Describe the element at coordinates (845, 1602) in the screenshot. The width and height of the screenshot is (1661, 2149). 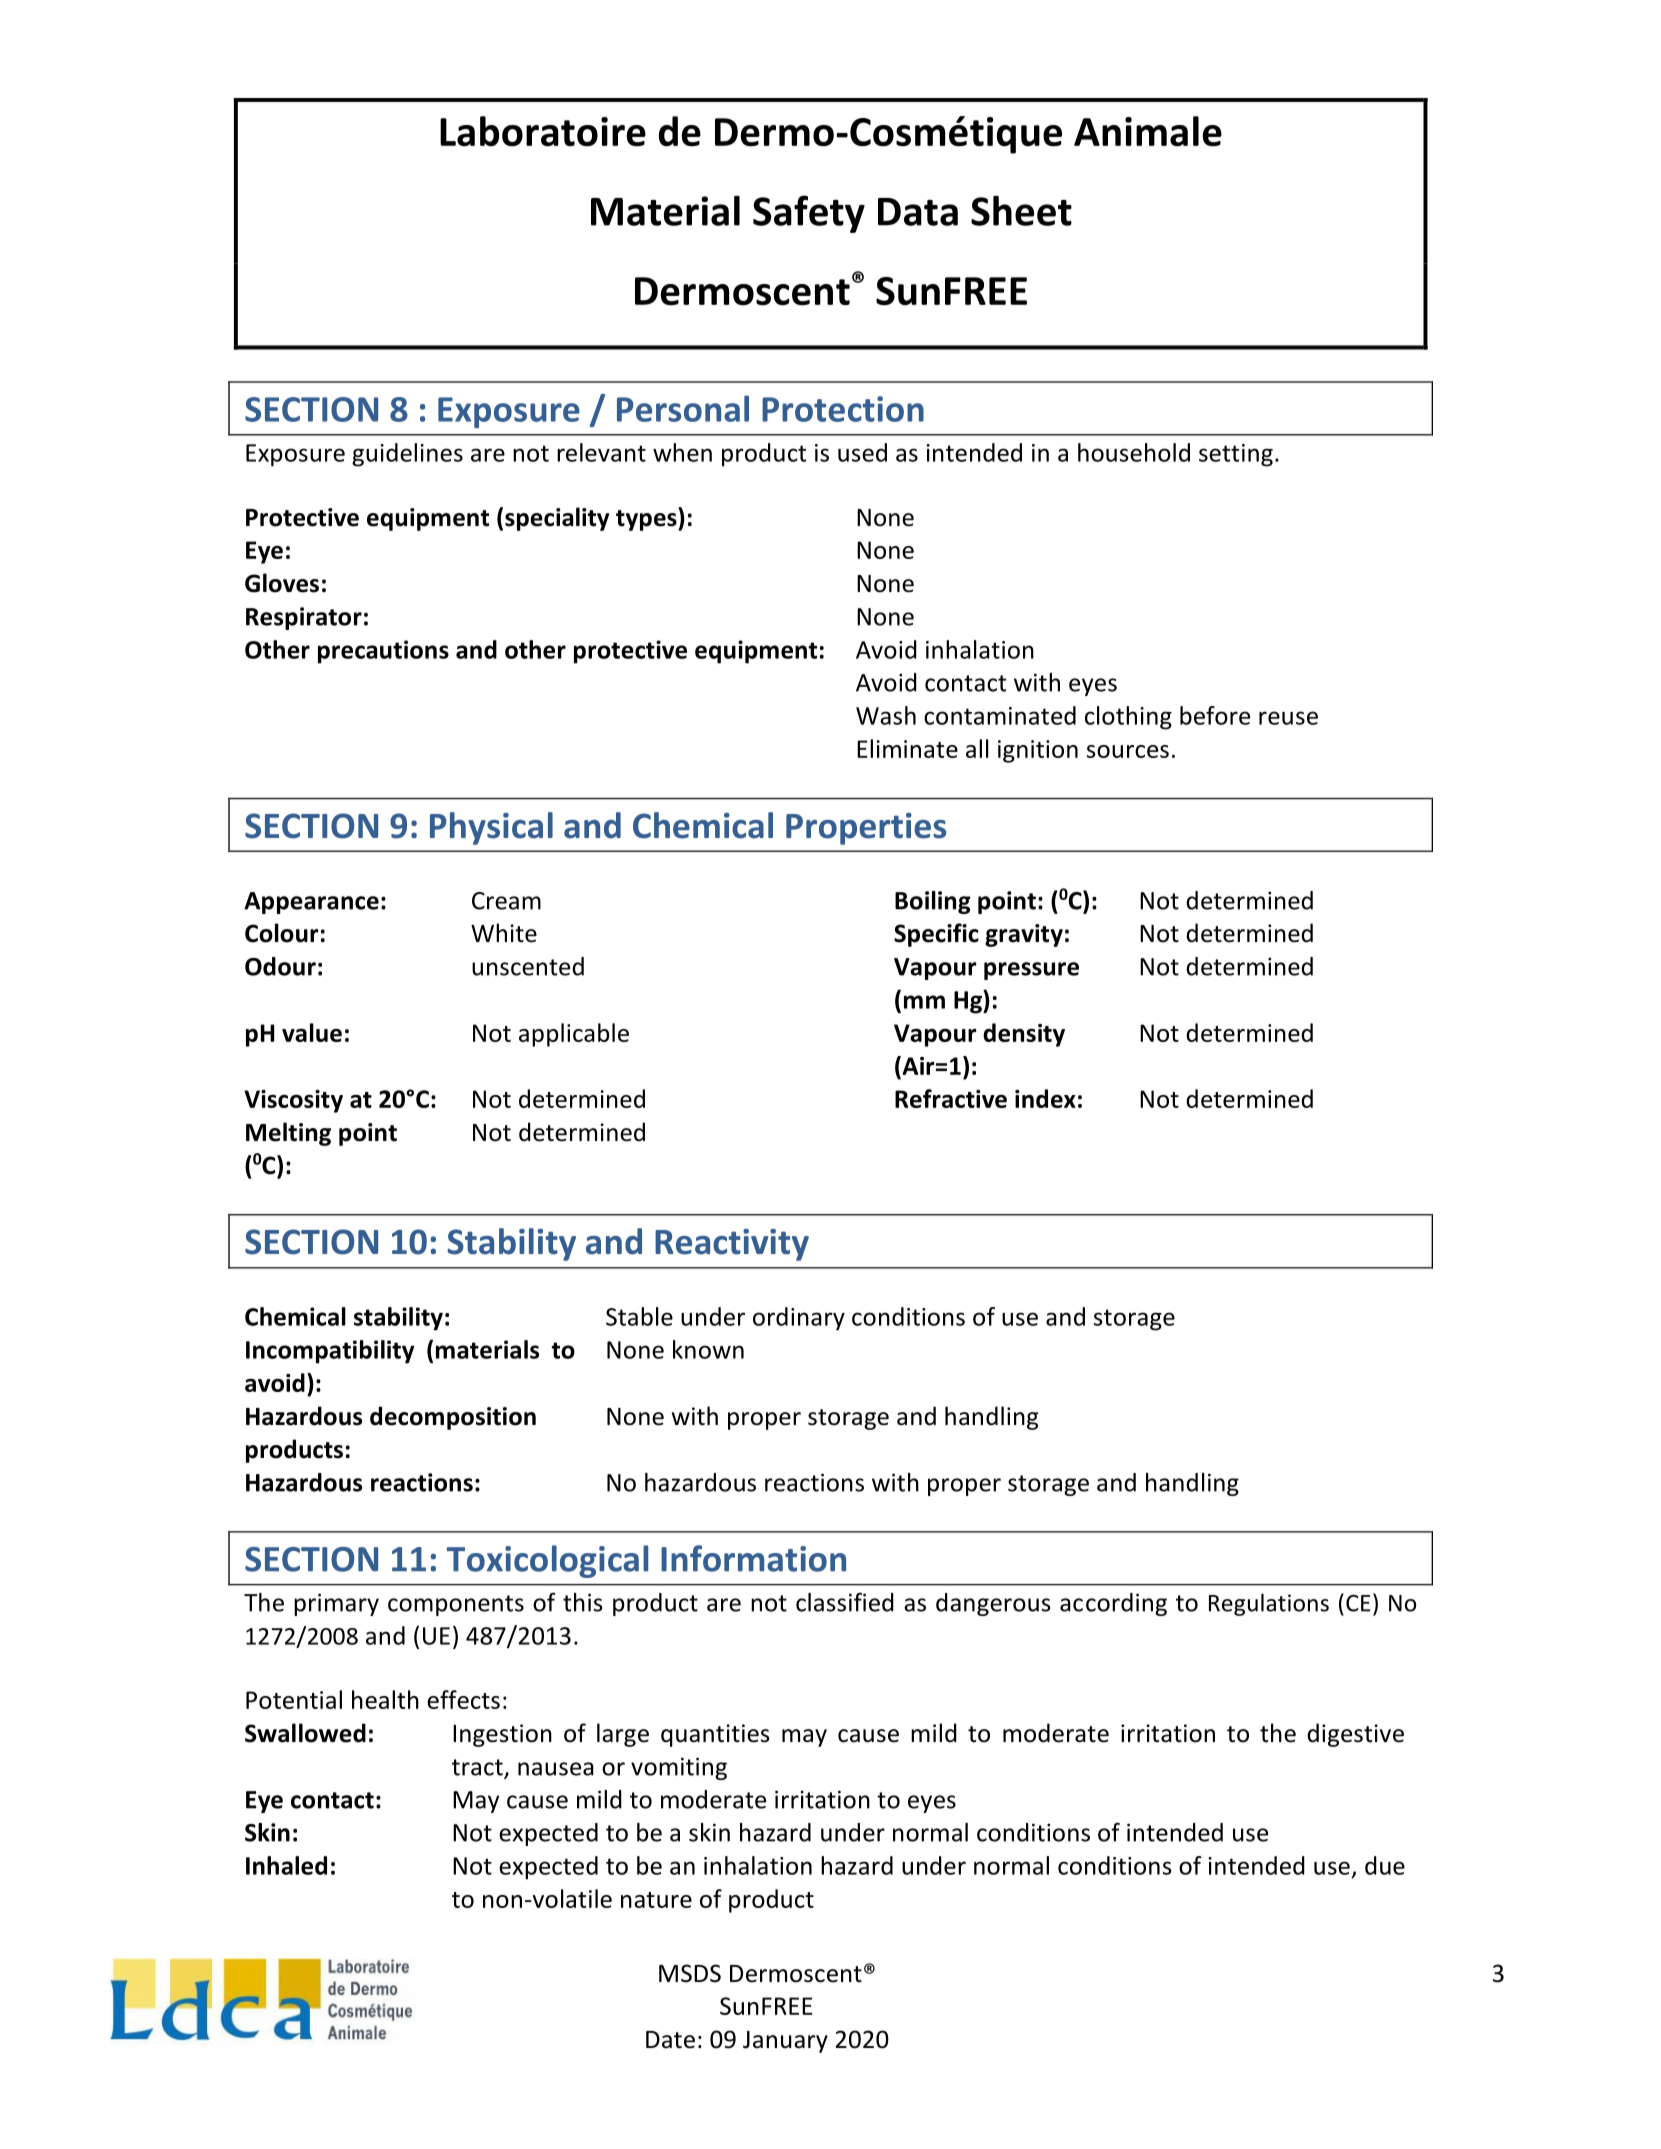
I see `classified` at that location.
